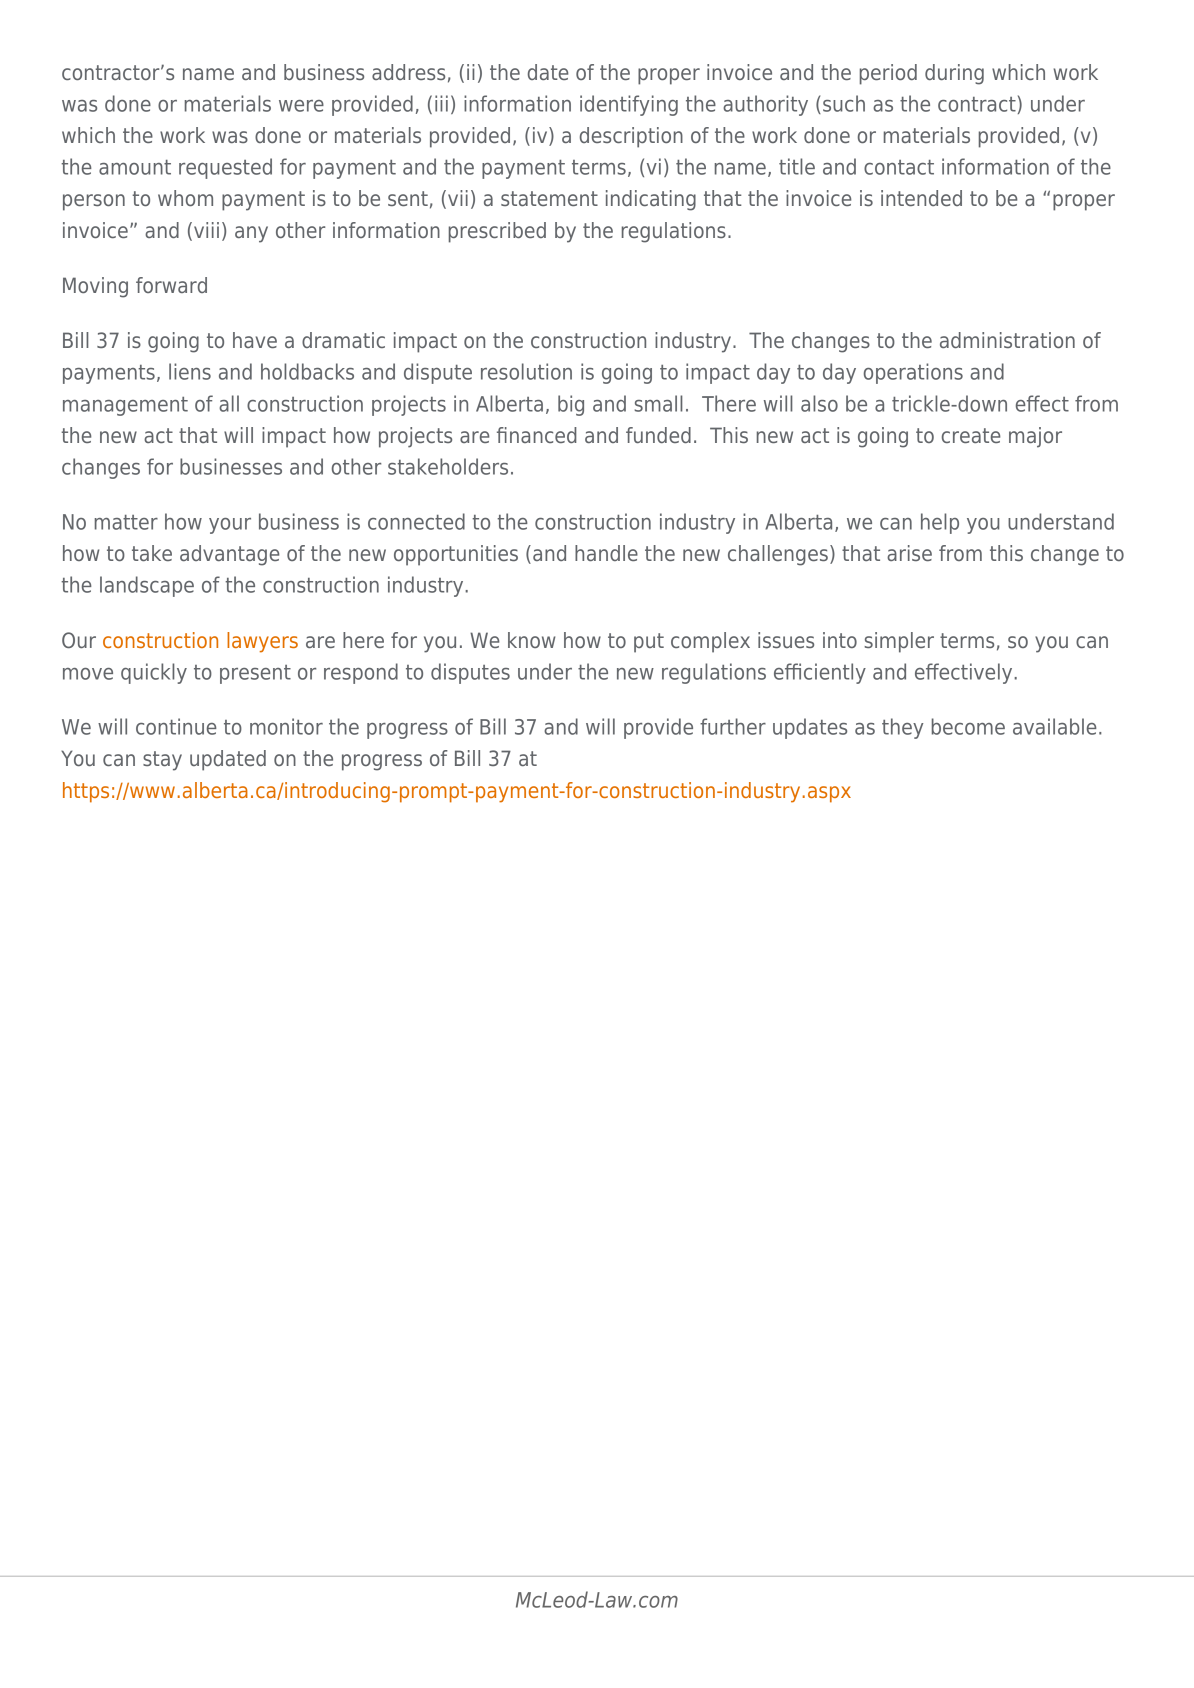  What do you see at coordinates (571, 405) in the document?
I see `big` at bounding box center [571, 405].
